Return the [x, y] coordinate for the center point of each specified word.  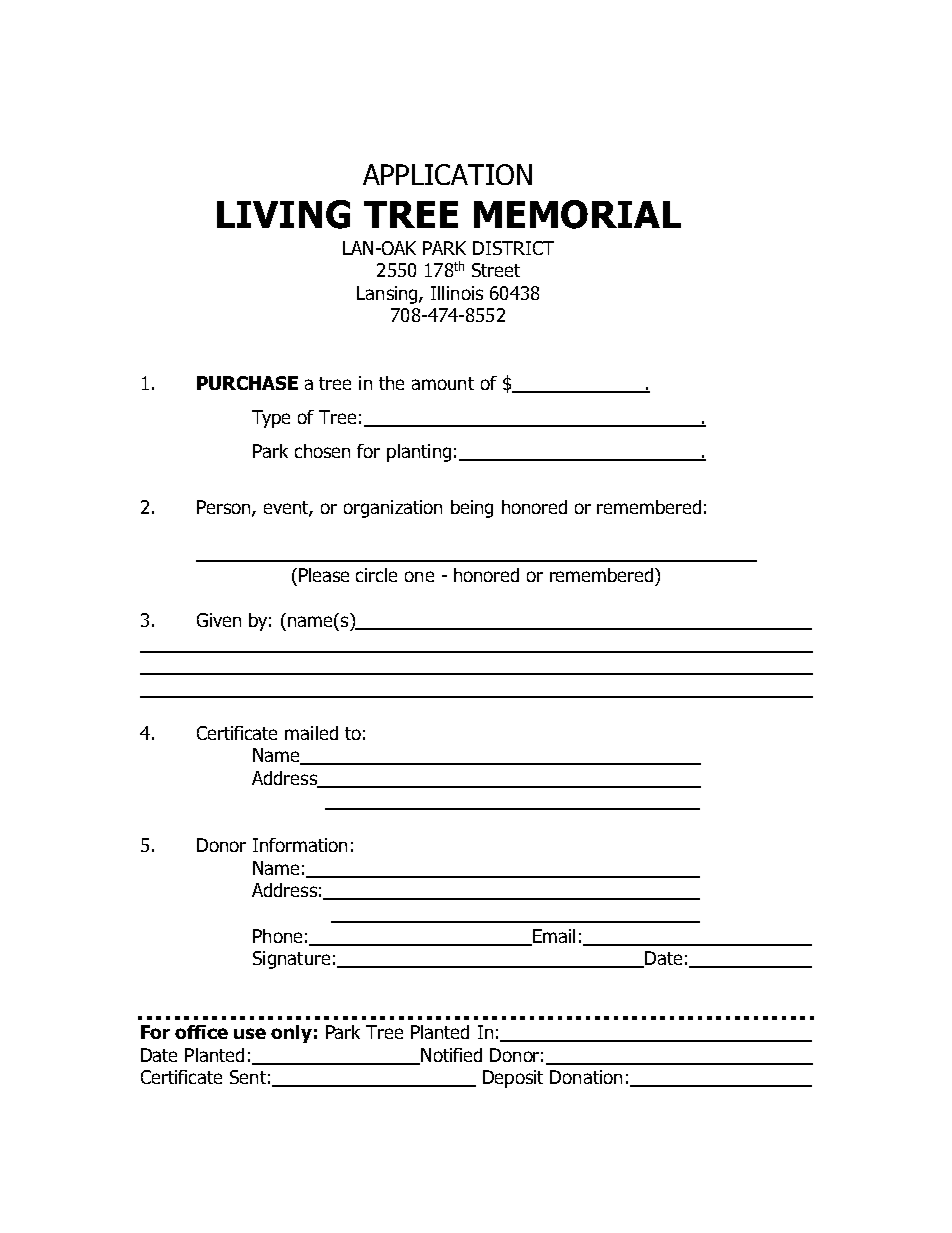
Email [553, 937]
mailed [311, 733]
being [472, 509]
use [250, 1033]
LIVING [283, 214]
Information [300, 845]
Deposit [513, 1079]
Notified [450, 1056]
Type [271, 419]
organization [393, 509]
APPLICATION [447, 174]
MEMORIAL [577, 214]
